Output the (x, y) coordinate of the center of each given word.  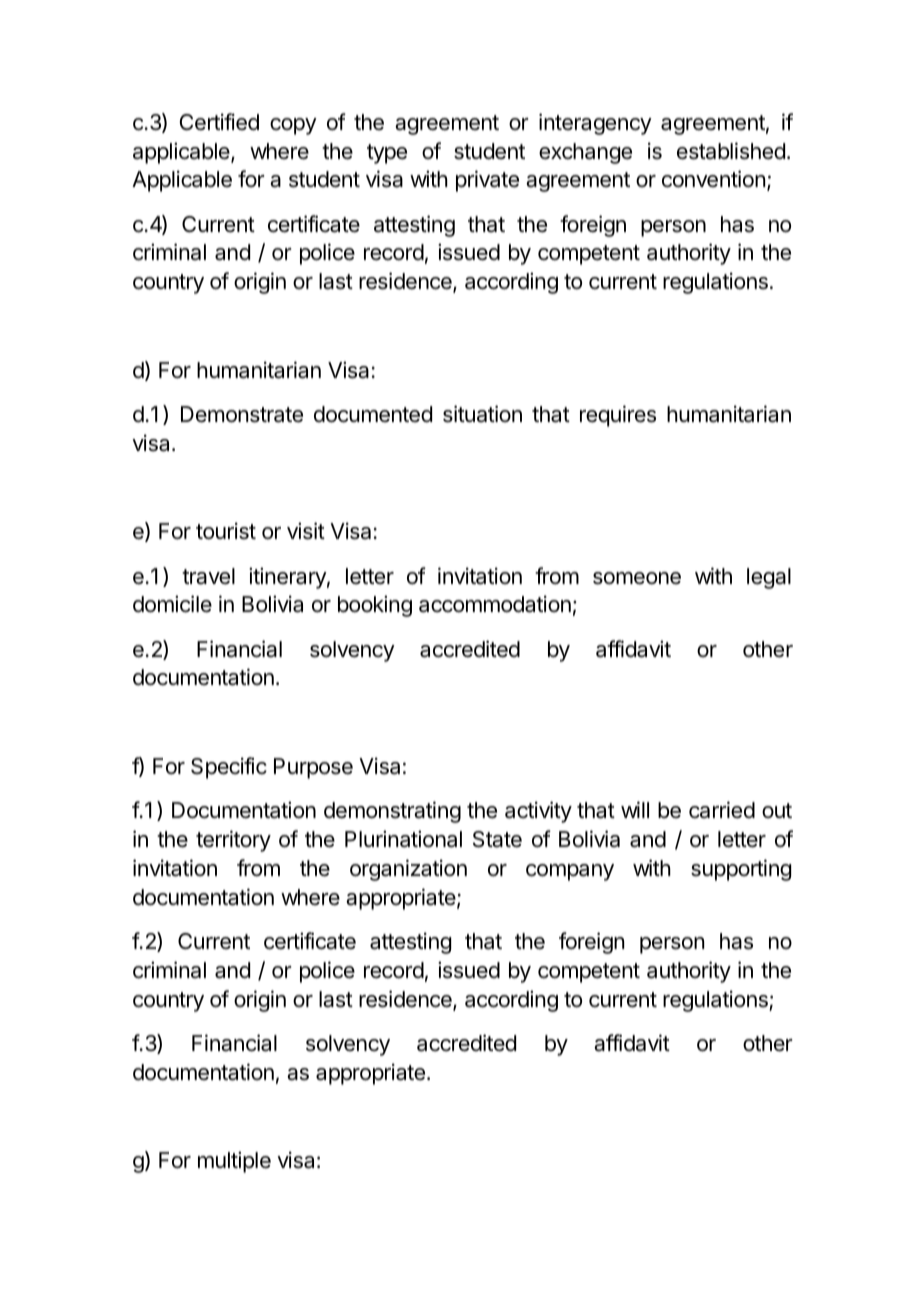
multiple (234, 1162)
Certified (219, 122)
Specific (229, 768)
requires (618, 416)
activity (538, 812)
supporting (741, 870)
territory (233, 841)
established (731, 151)
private (487, 181)
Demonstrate (242, 414)
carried (722, 810)
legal (769, 578)
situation (482, 414)
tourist (226, 531)
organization (408, 870)
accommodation (495, 604)
